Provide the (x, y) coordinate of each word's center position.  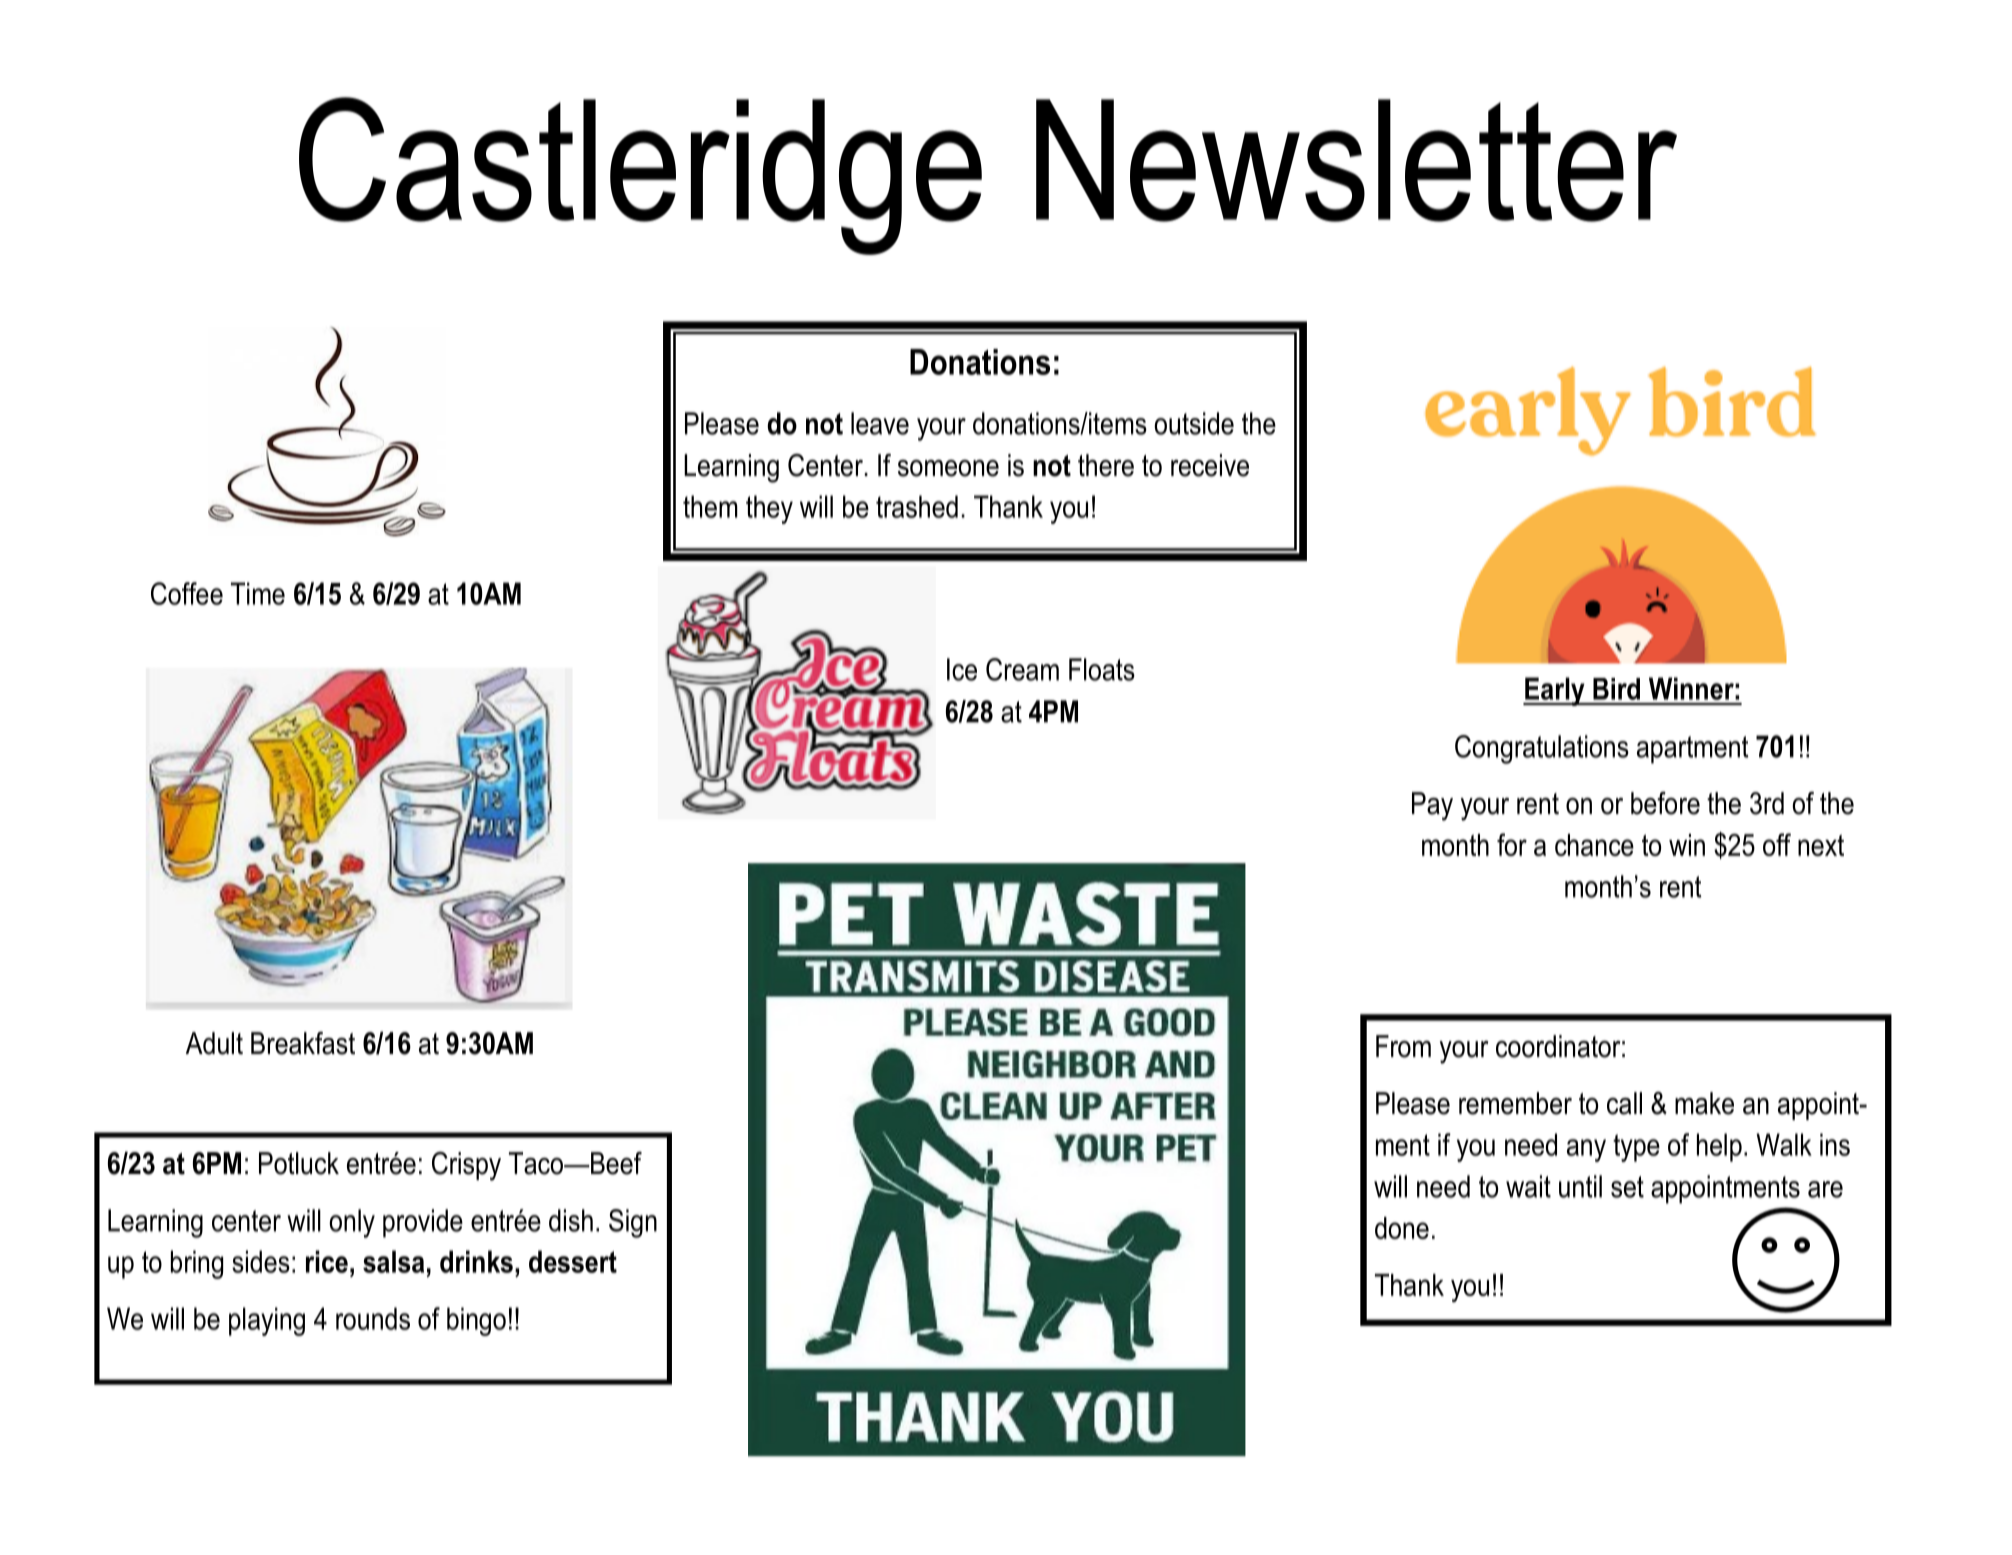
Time (258, 593)
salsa (393, 1261)
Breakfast (303, 1043)
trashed (917, 506)
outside (1194, 423)
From (1403, 1046)
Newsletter (1356, 160)
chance (1594, 845)
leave (880, 423)
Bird (1616, 689)
